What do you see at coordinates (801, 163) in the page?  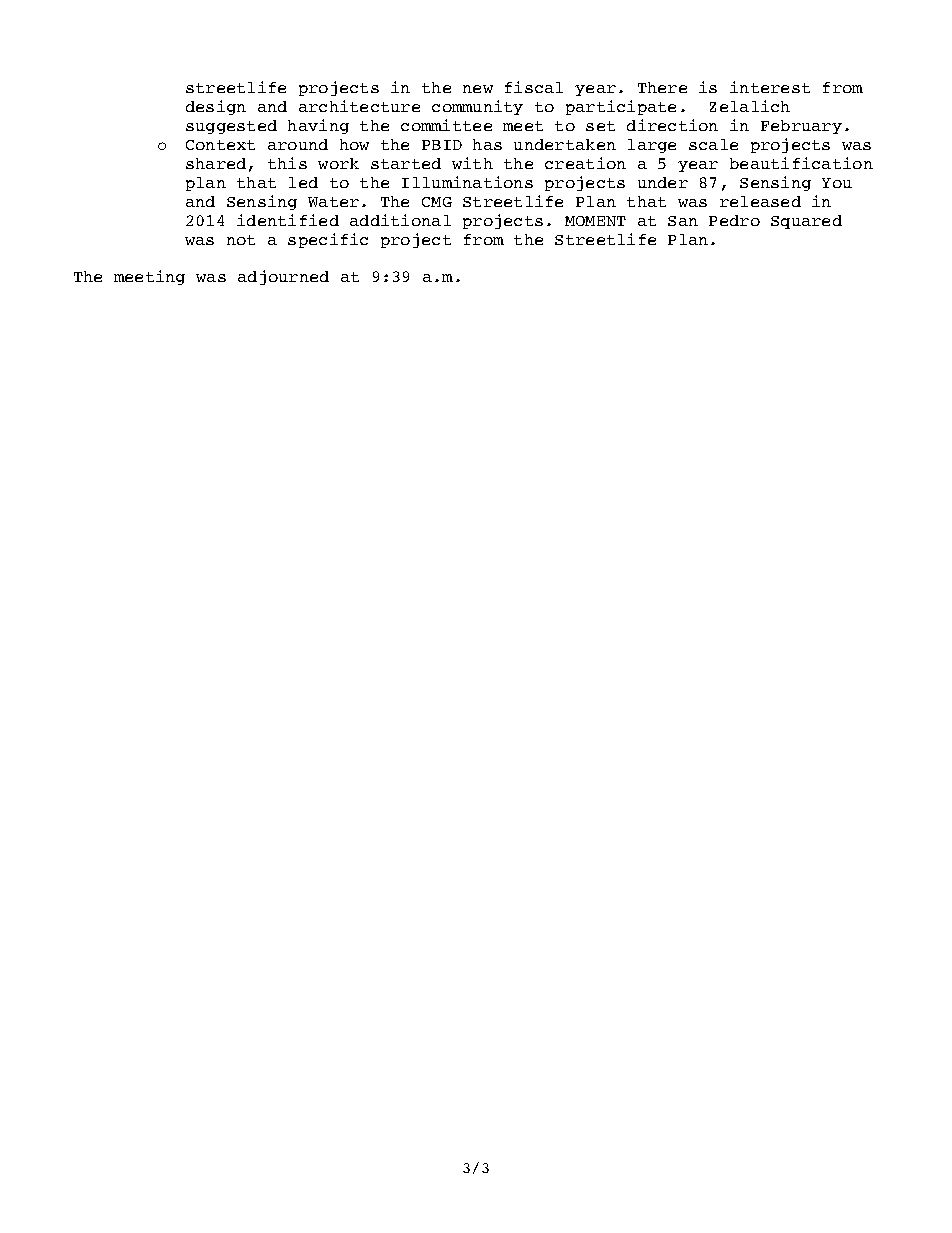 I see `beautification` at bounding box center [801, 163].
